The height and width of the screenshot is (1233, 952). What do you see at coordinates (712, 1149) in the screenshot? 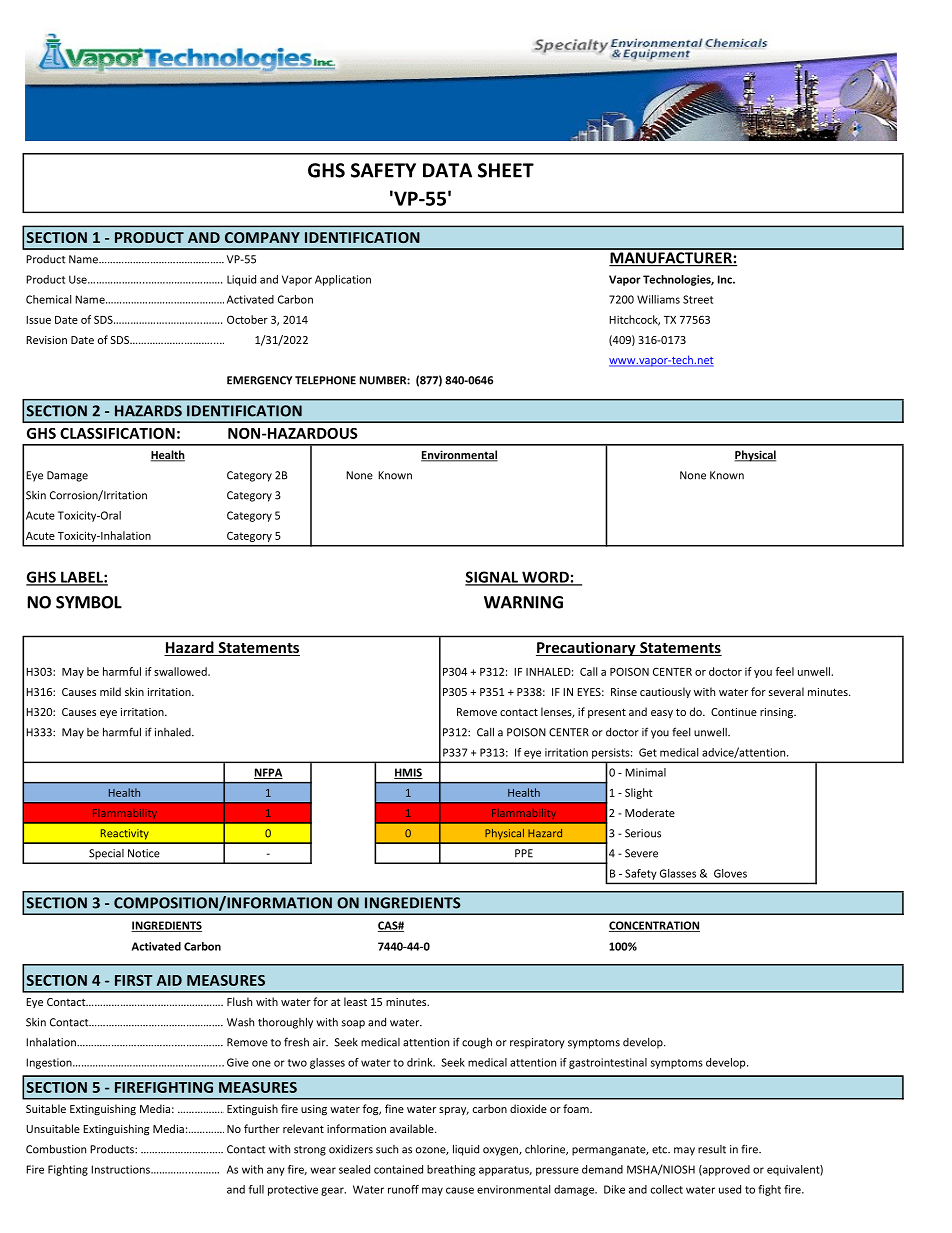
I see `result` at bounding box center [712, 1149].
